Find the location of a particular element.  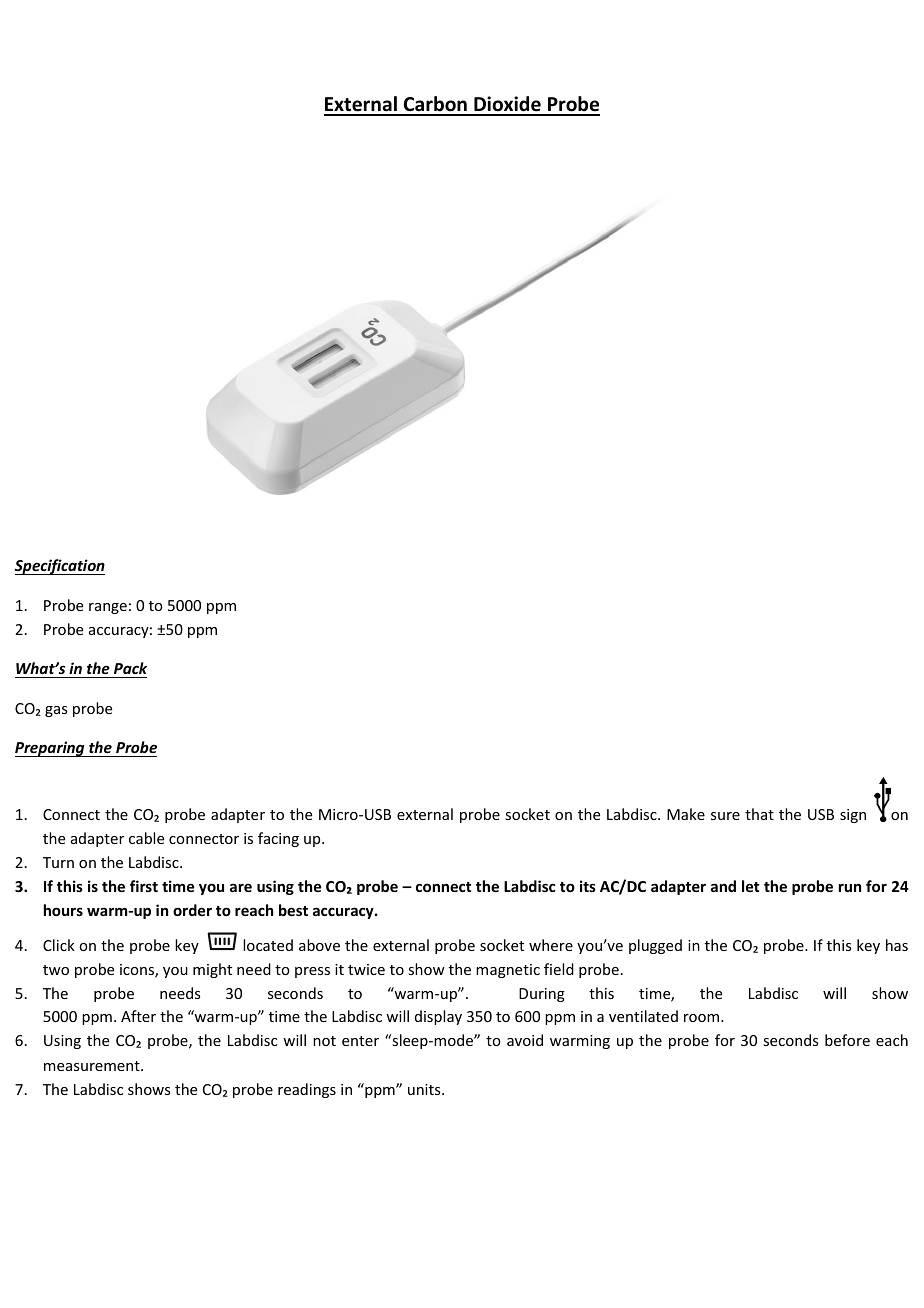

cable is located at coordinates (146, 838).
